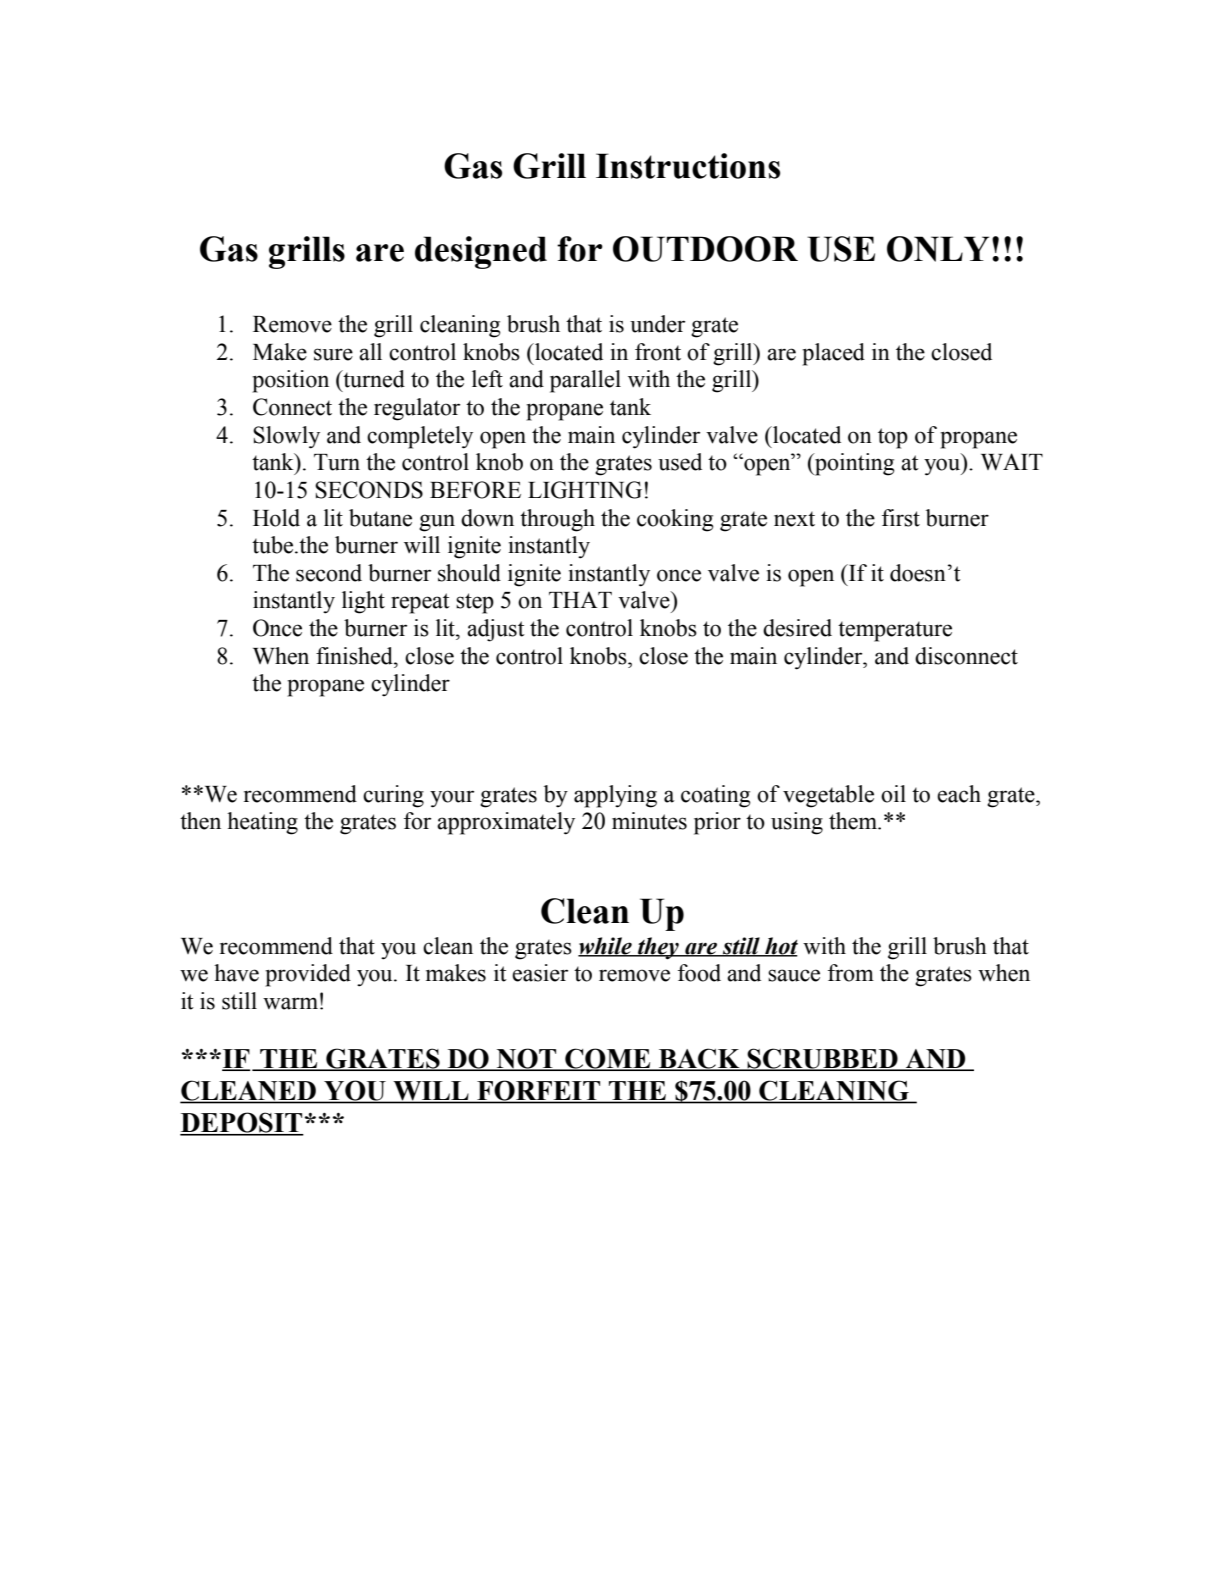 The height and width of the screenshot is (1585, 1225). What do you see at coordinates (649, 821) in the screenshot?
I see `minutes` at bounding box center [649, 821].
